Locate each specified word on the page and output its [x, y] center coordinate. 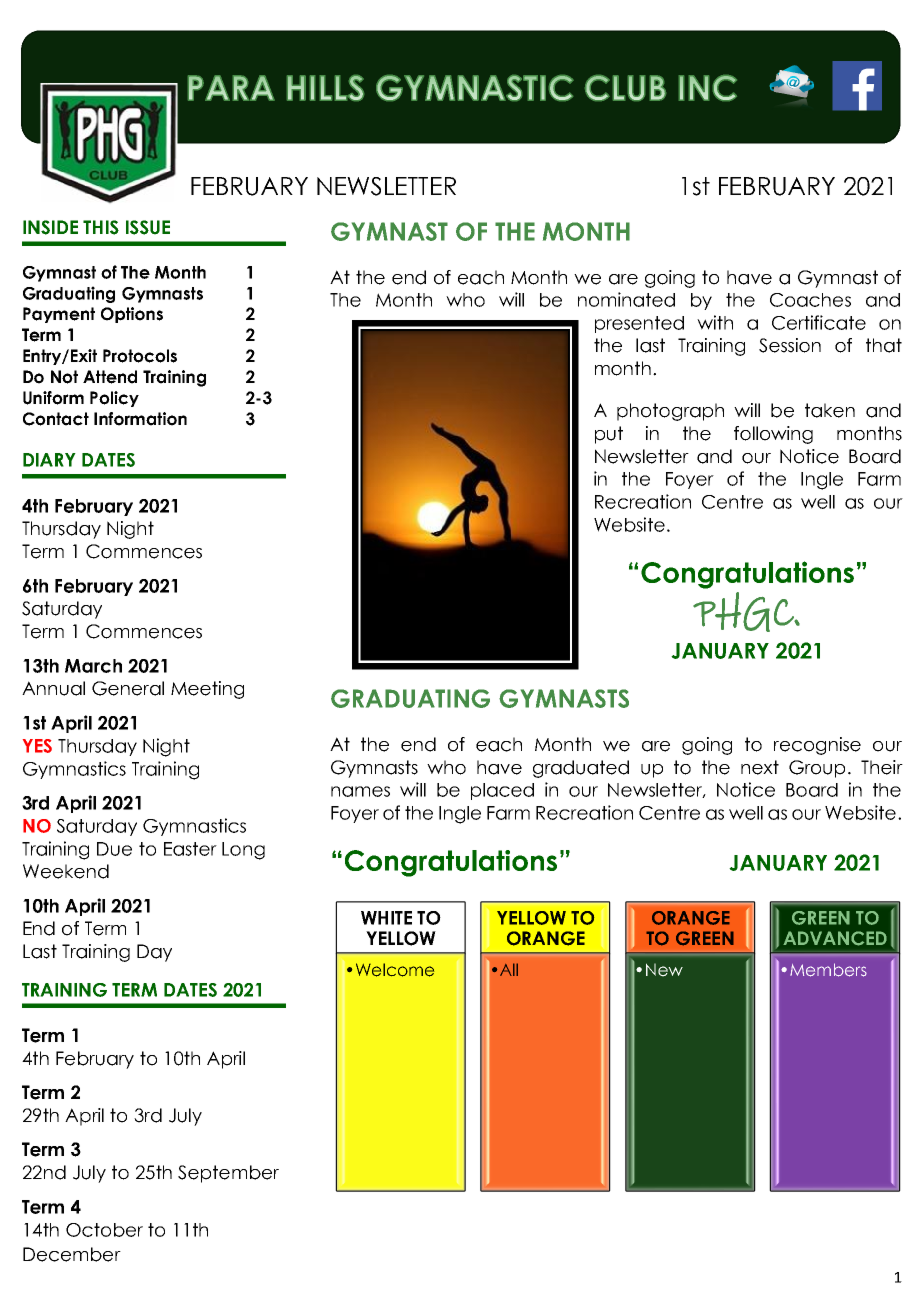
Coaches [810, 300]
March [93, 666]
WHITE [386, 918]
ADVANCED [835, 938]
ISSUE [148, 227]
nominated [626, 299]
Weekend [66, 871]
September [228, 1174]
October [104, 1230]
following [773, 435]
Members [828, 970]
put [609, 435]
